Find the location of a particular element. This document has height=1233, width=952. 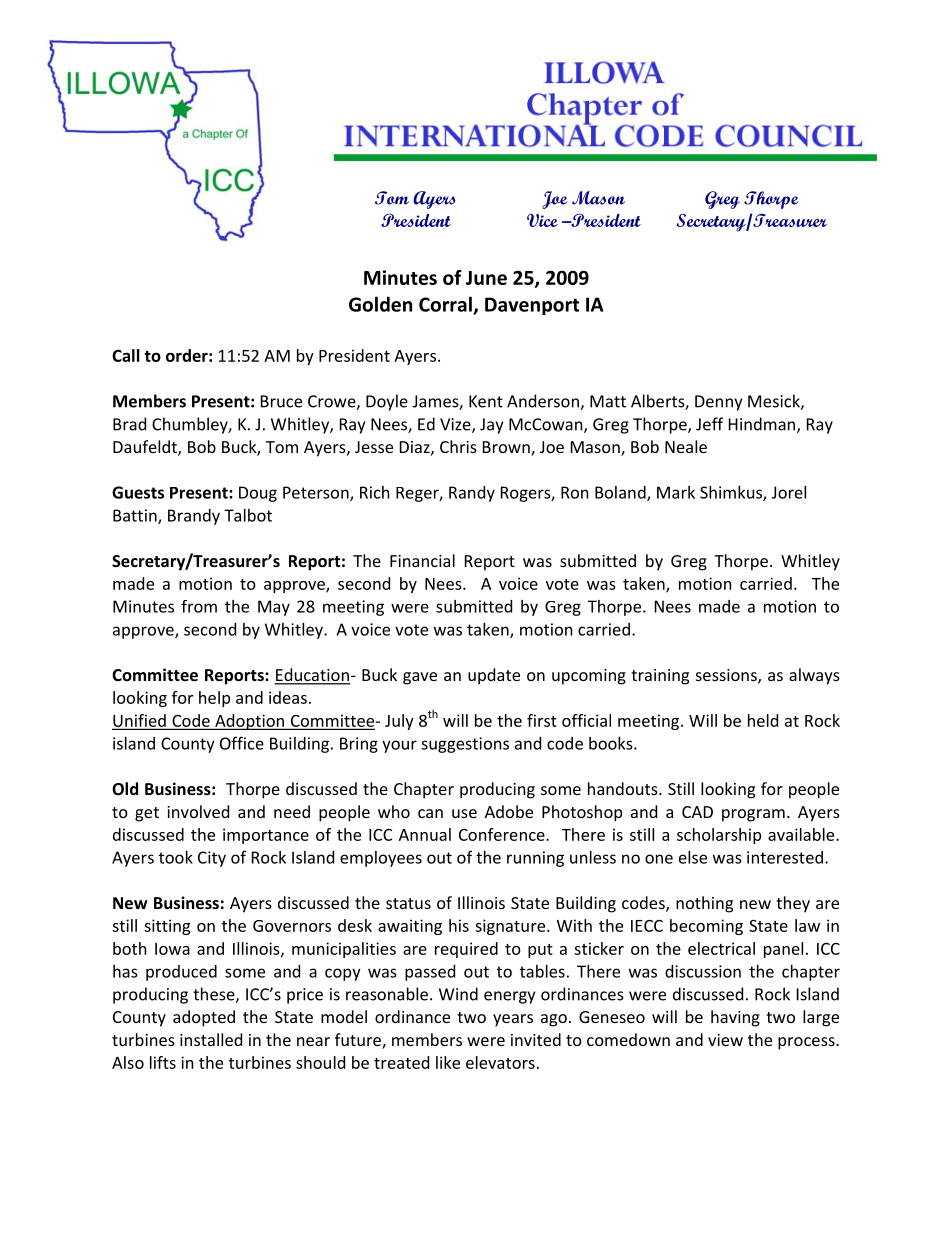

suggestions is located at coordinates (465, 745).
